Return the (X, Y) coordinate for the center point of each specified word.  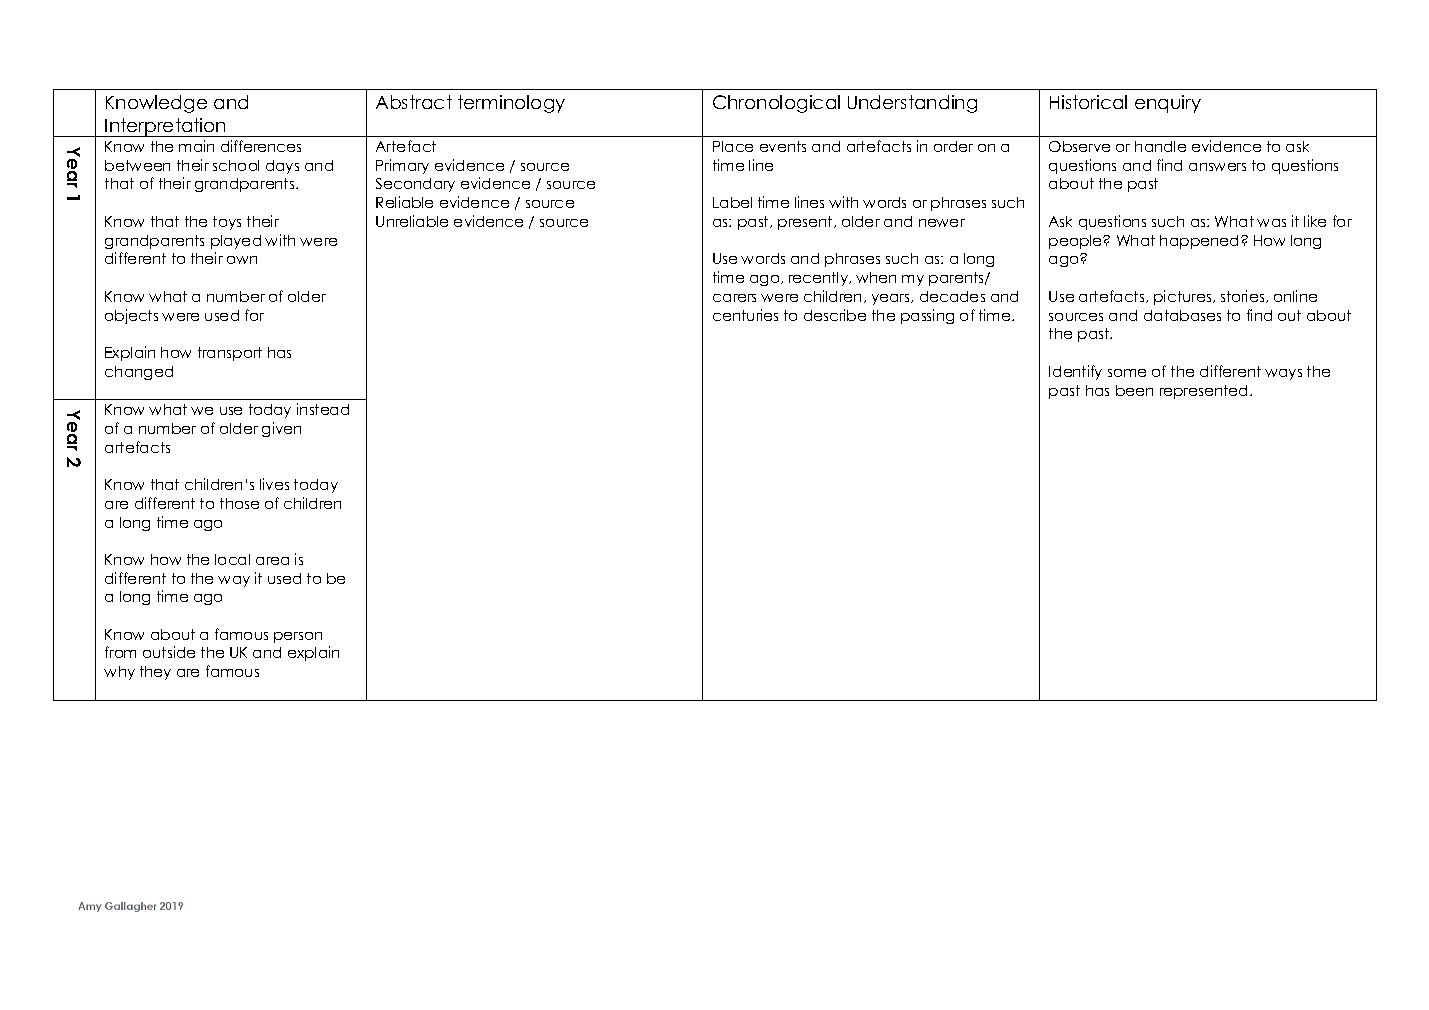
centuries (745, 315)
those (239, 503)
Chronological (776, 104)
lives (274, 484)
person (298, 637)
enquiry (1168, 104)
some (1127, 373)
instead (323, 409)
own (242, 260)
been (1134, 390)
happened (1199, 242)
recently (820, 279)
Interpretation (166, 127)
